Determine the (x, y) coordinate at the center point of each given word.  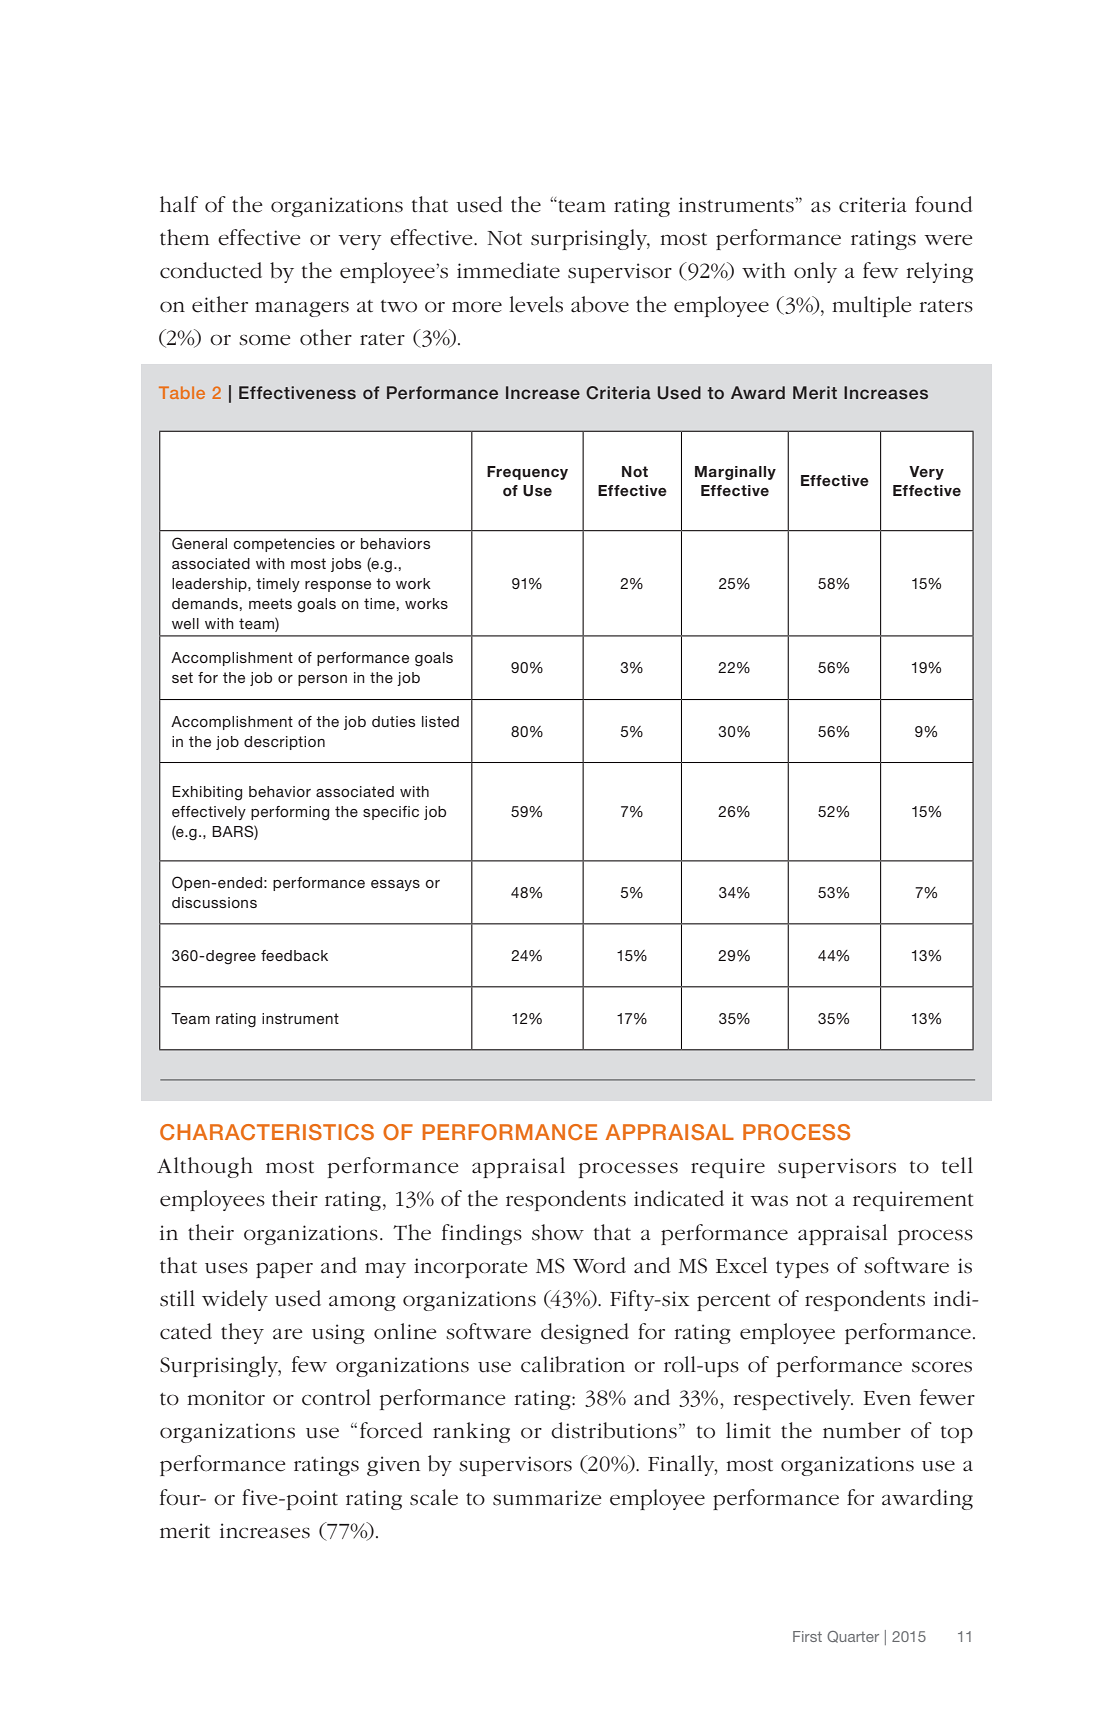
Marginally (735, 473)
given (393, 1466)
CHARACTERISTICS (267, 1132)
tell (957, 1165)
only (815, 272)
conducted (211, 270)
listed (440, 721)
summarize (547, 1498)
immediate (508, 270)
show (558, 1232)
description (284, 743)
